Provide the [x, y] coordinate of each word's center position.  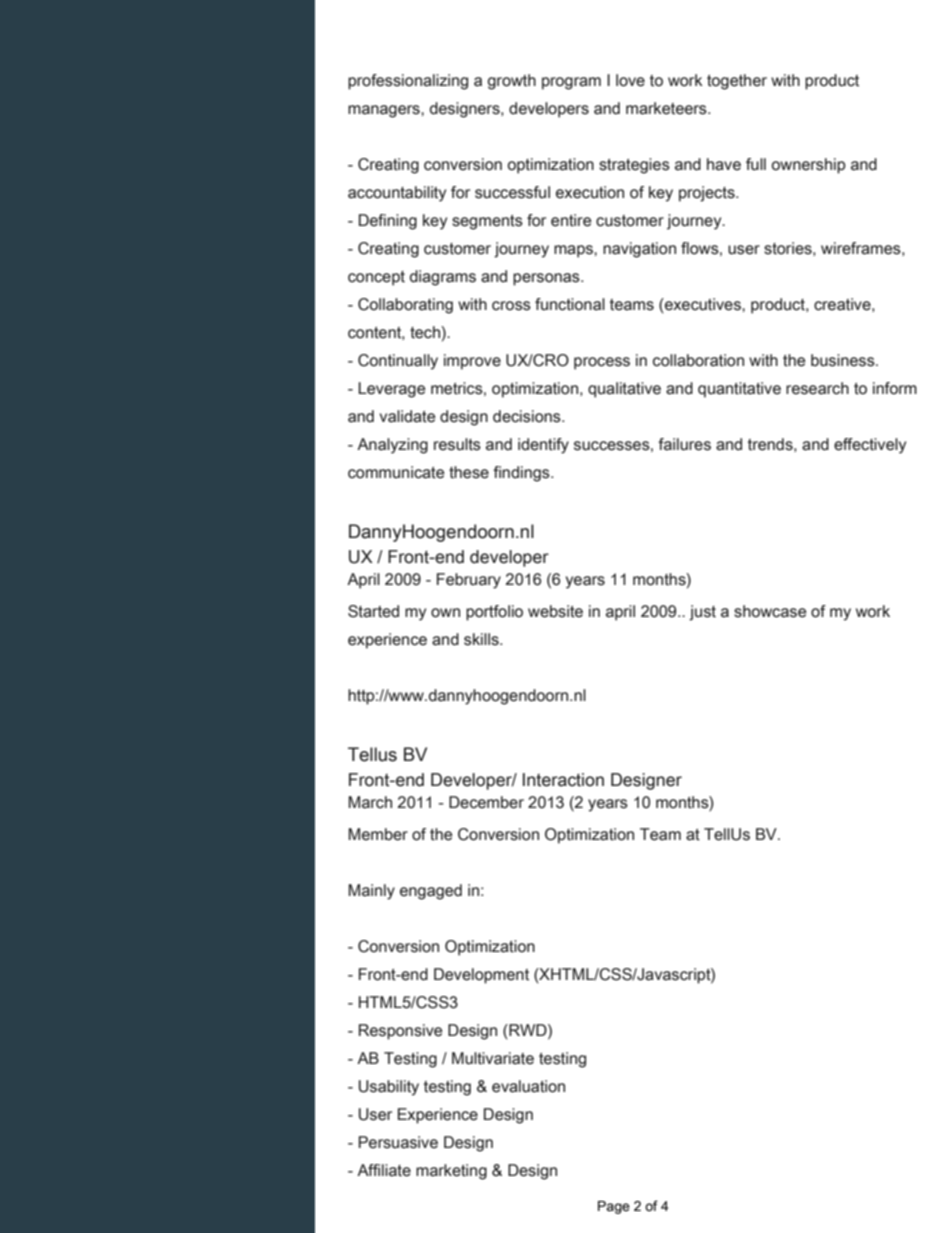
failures [684, 444]
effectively [870, 446]
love [630, 80]
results [457, 444]
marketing [451, 1172]
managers [385, 111]
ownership [809, 166]
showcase [770, 611]
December [486, 802]
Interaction [563, 780]
